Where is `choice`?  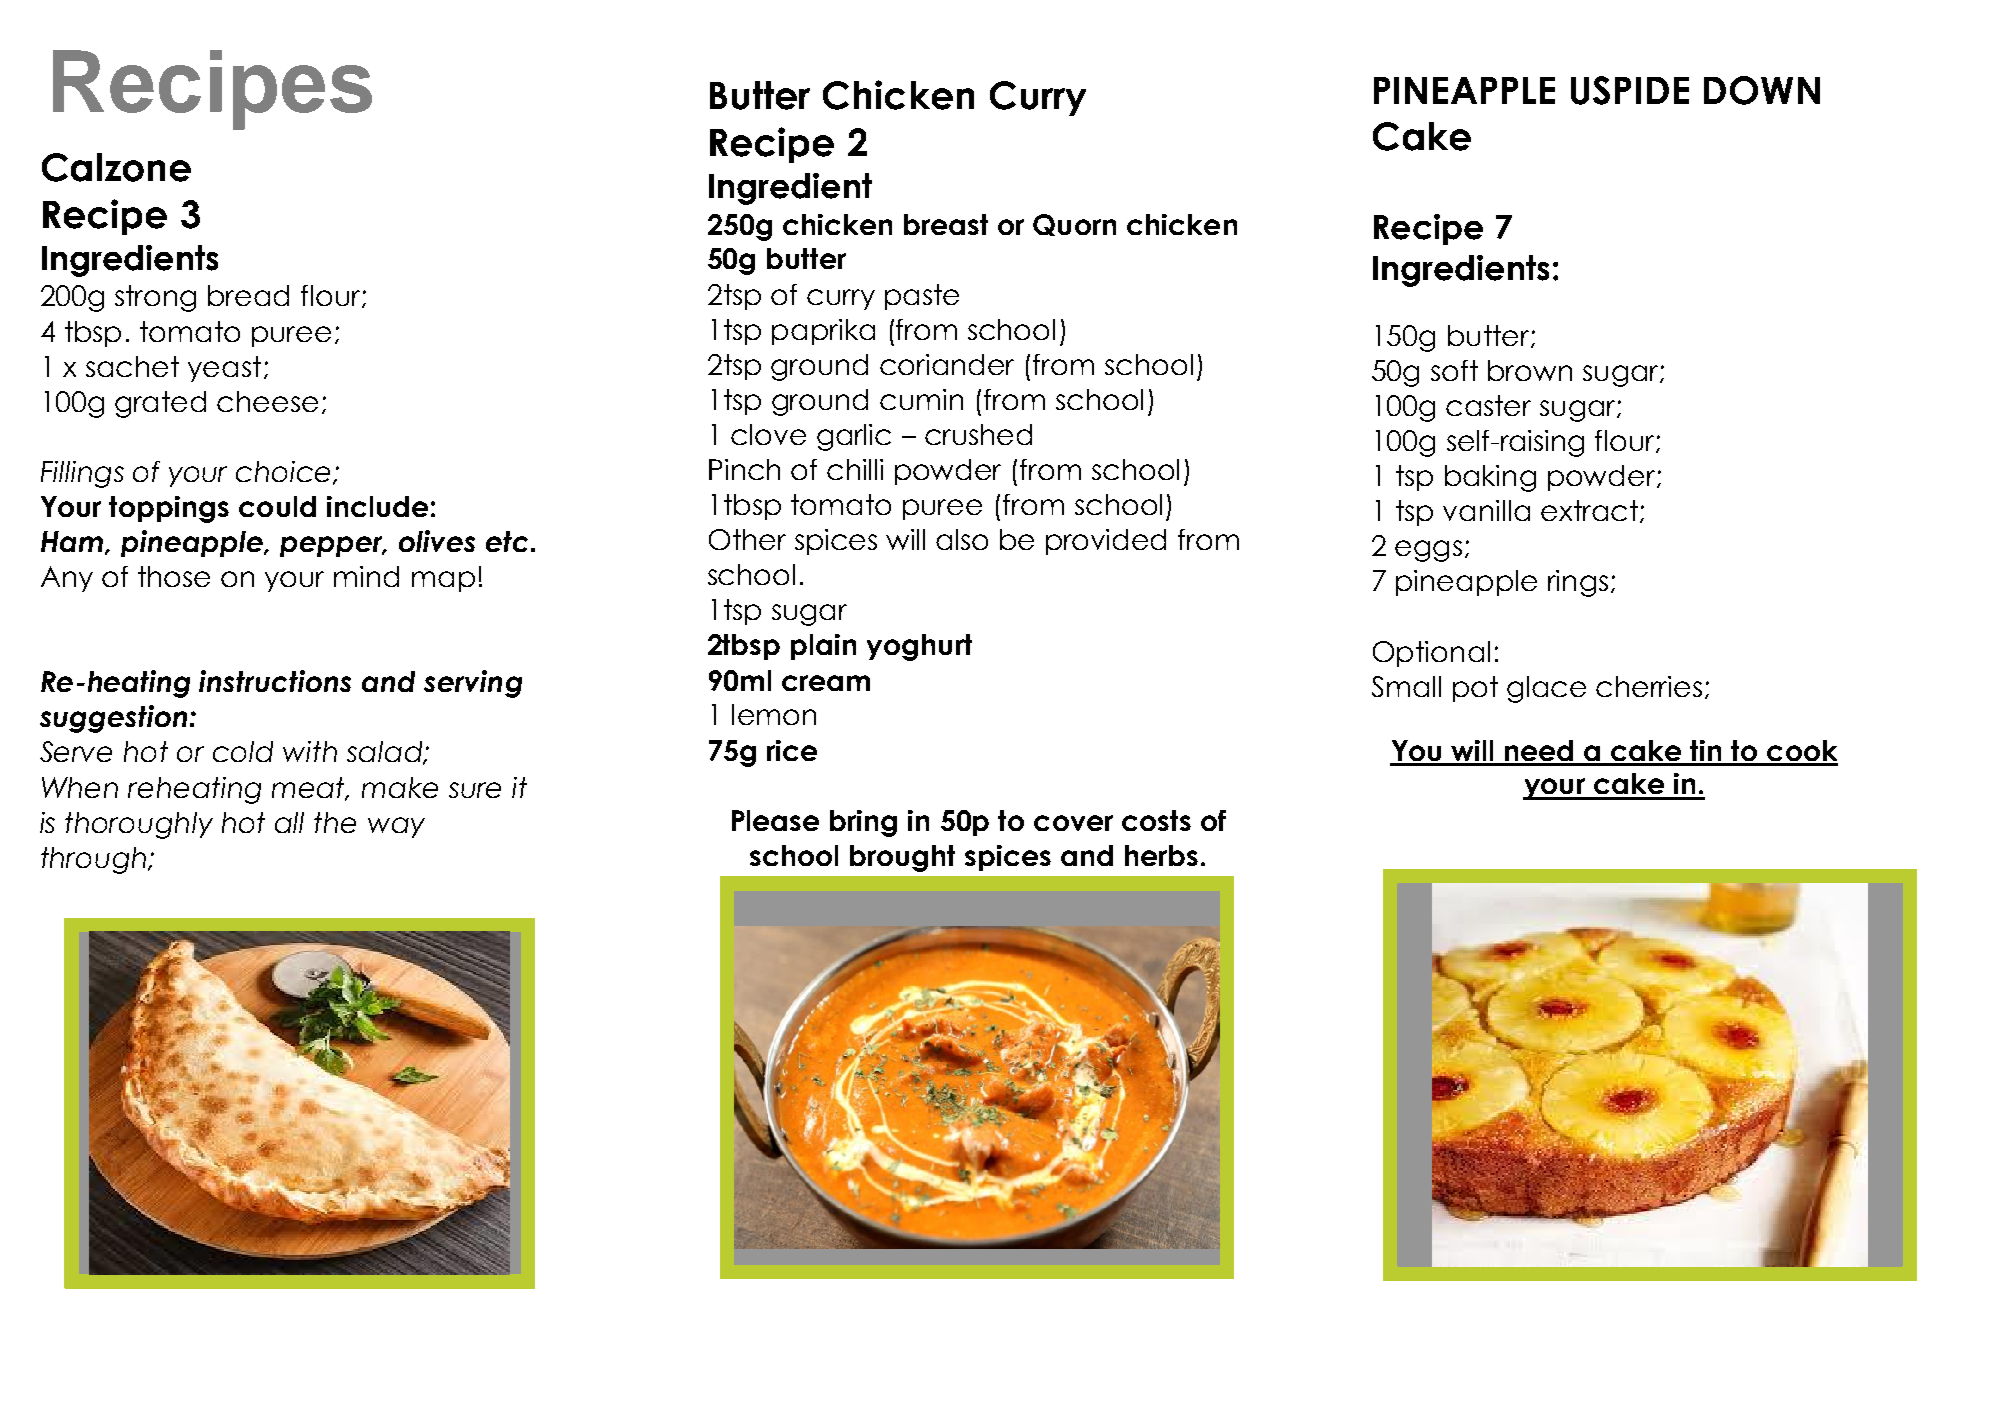 choice is located at coordinates (285, 473).
